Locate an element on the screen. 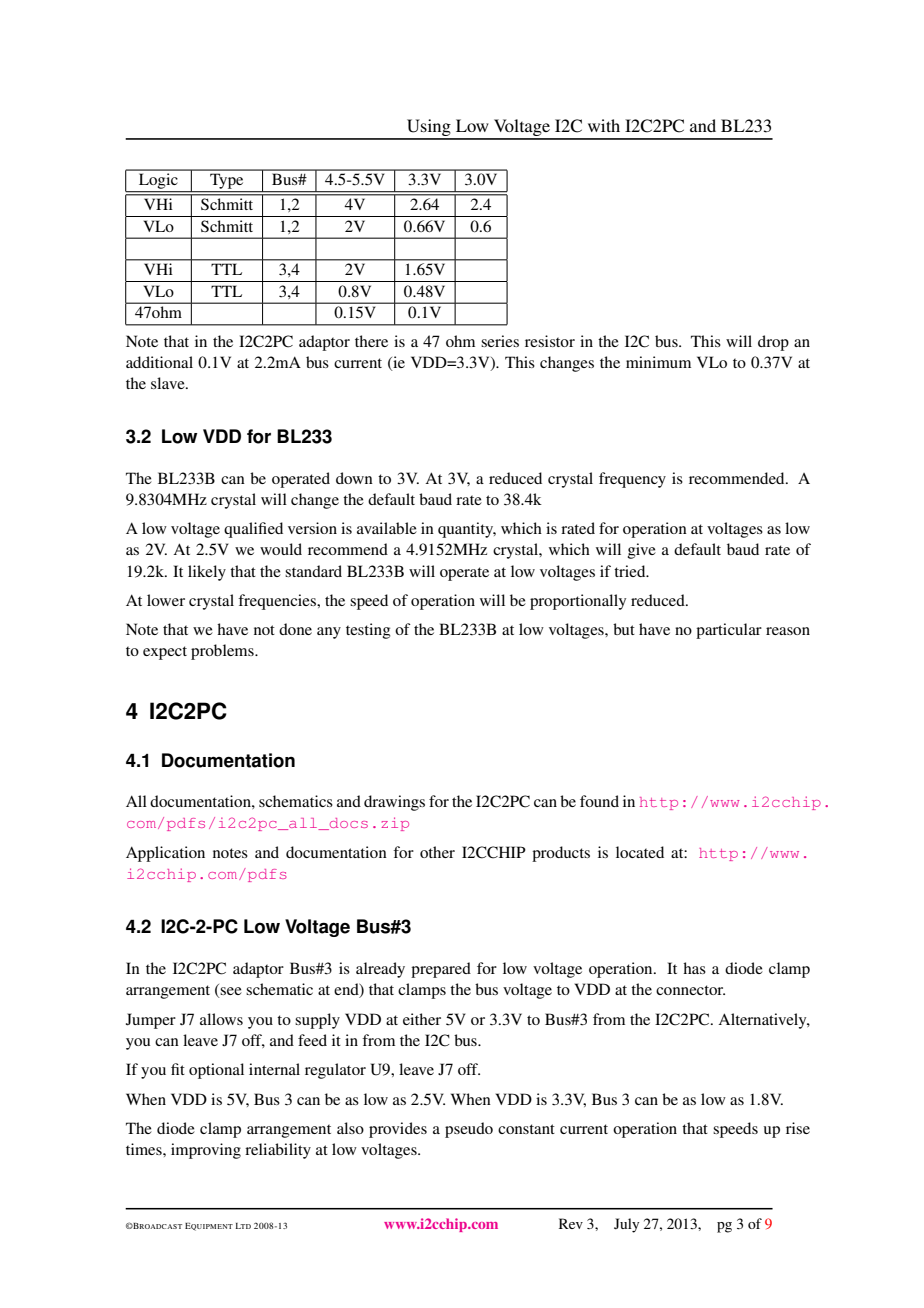 The height and width of the screenshot is (1308, 924). with is located at coordinates (604, 125).
